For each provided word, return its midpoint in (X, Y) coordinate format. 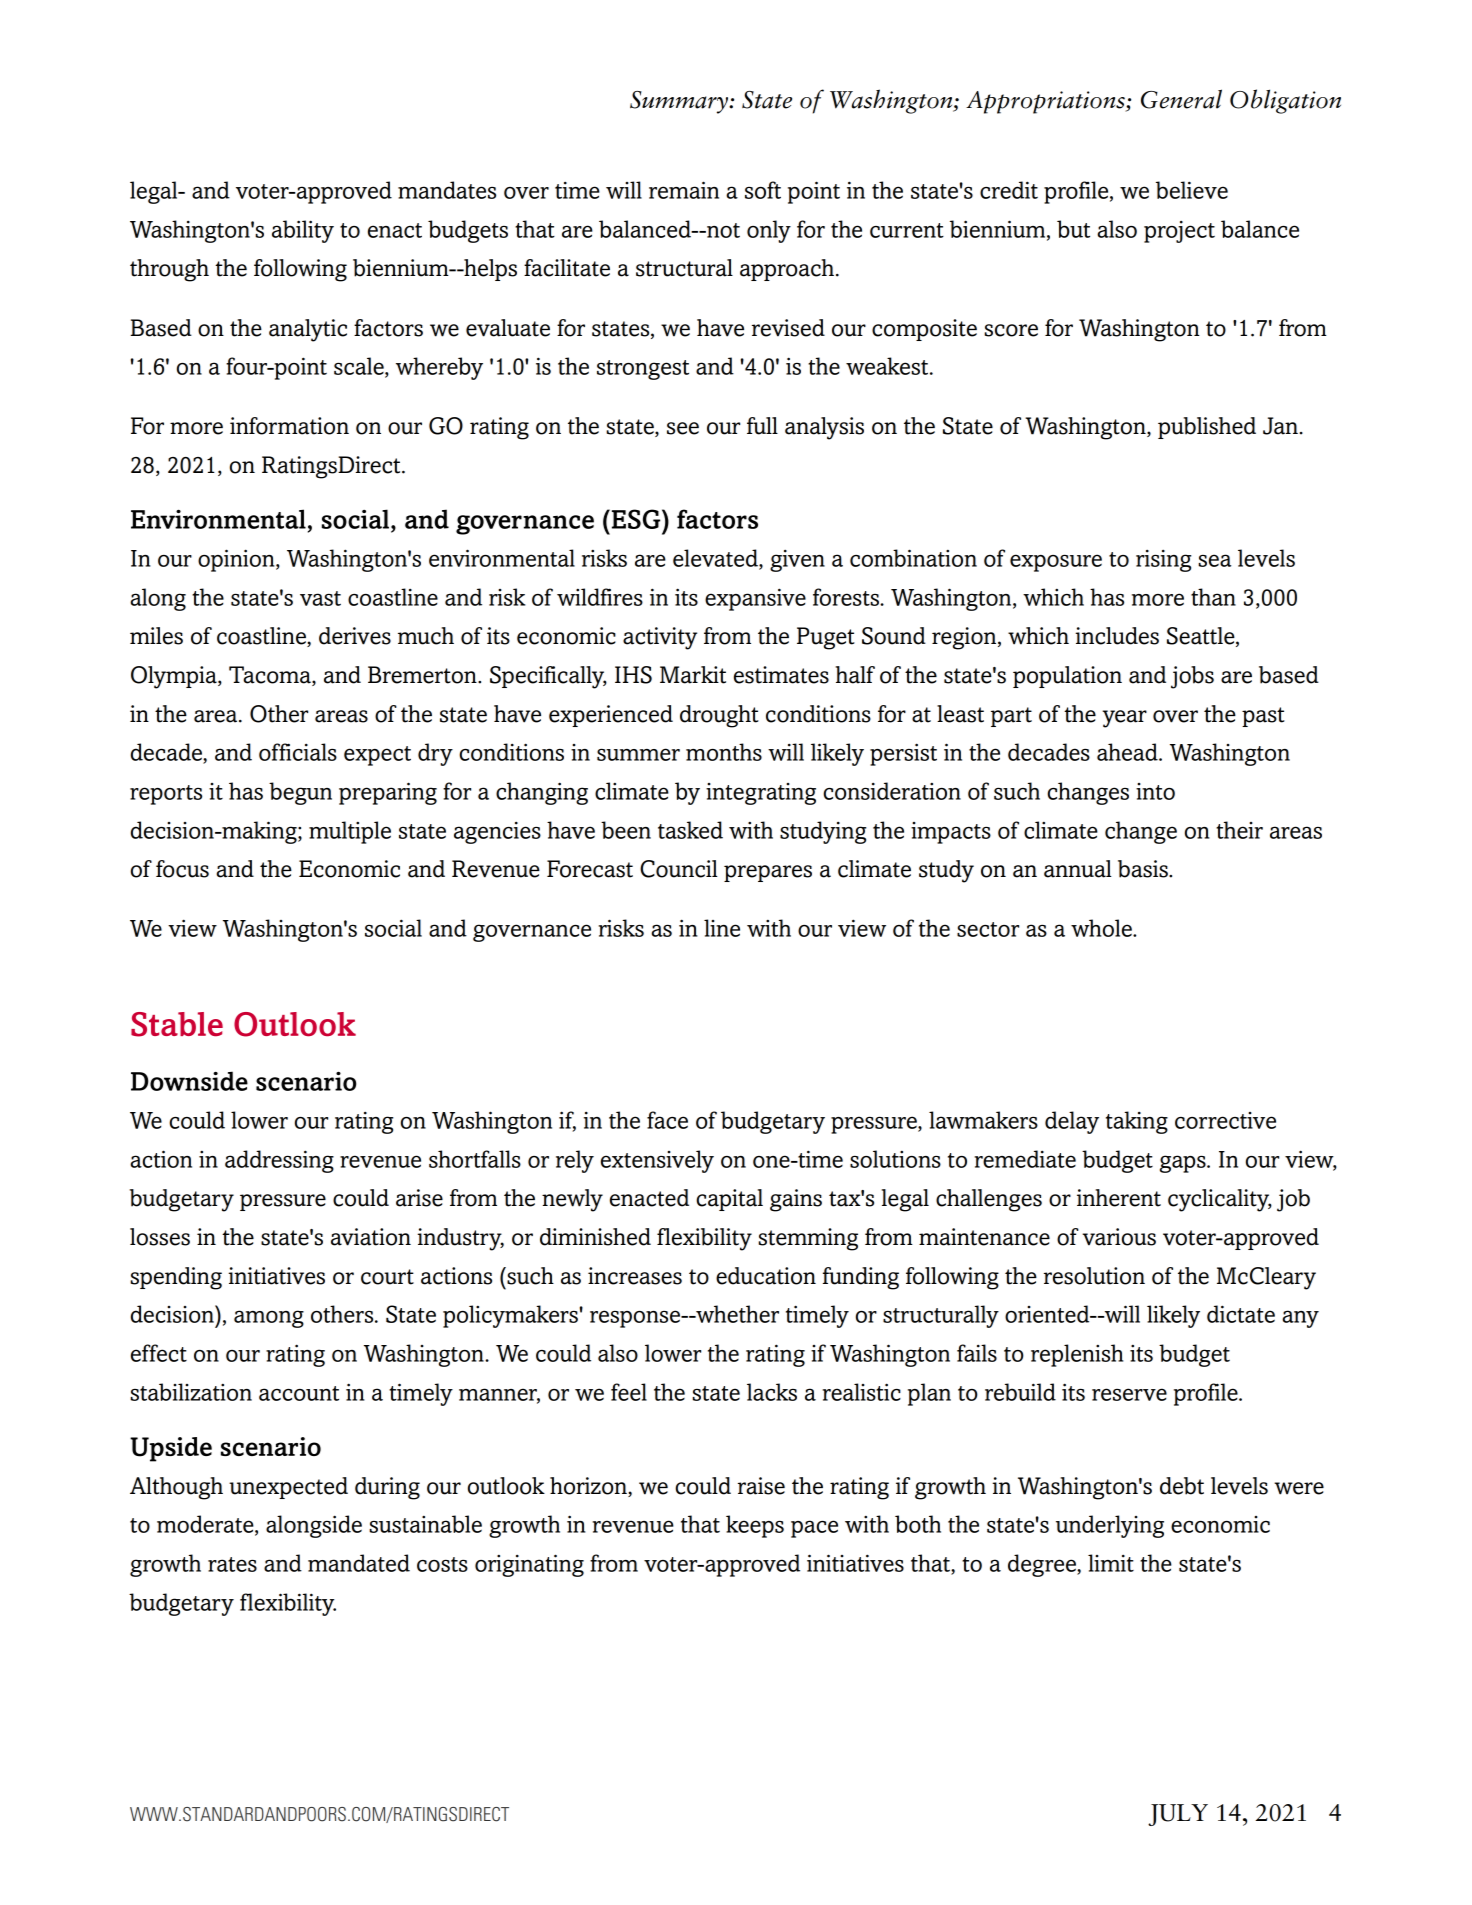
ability (303, 231)
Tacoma (271, 676)
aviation (371, 1237)
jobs (1192, 677)
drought (719, 716)
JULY (1178, 1815)
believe (1192, 190)
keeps (755, 1526)
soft (763, 190)
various (1119, 1237)
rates (232, 1564)
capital (729, 1200)
